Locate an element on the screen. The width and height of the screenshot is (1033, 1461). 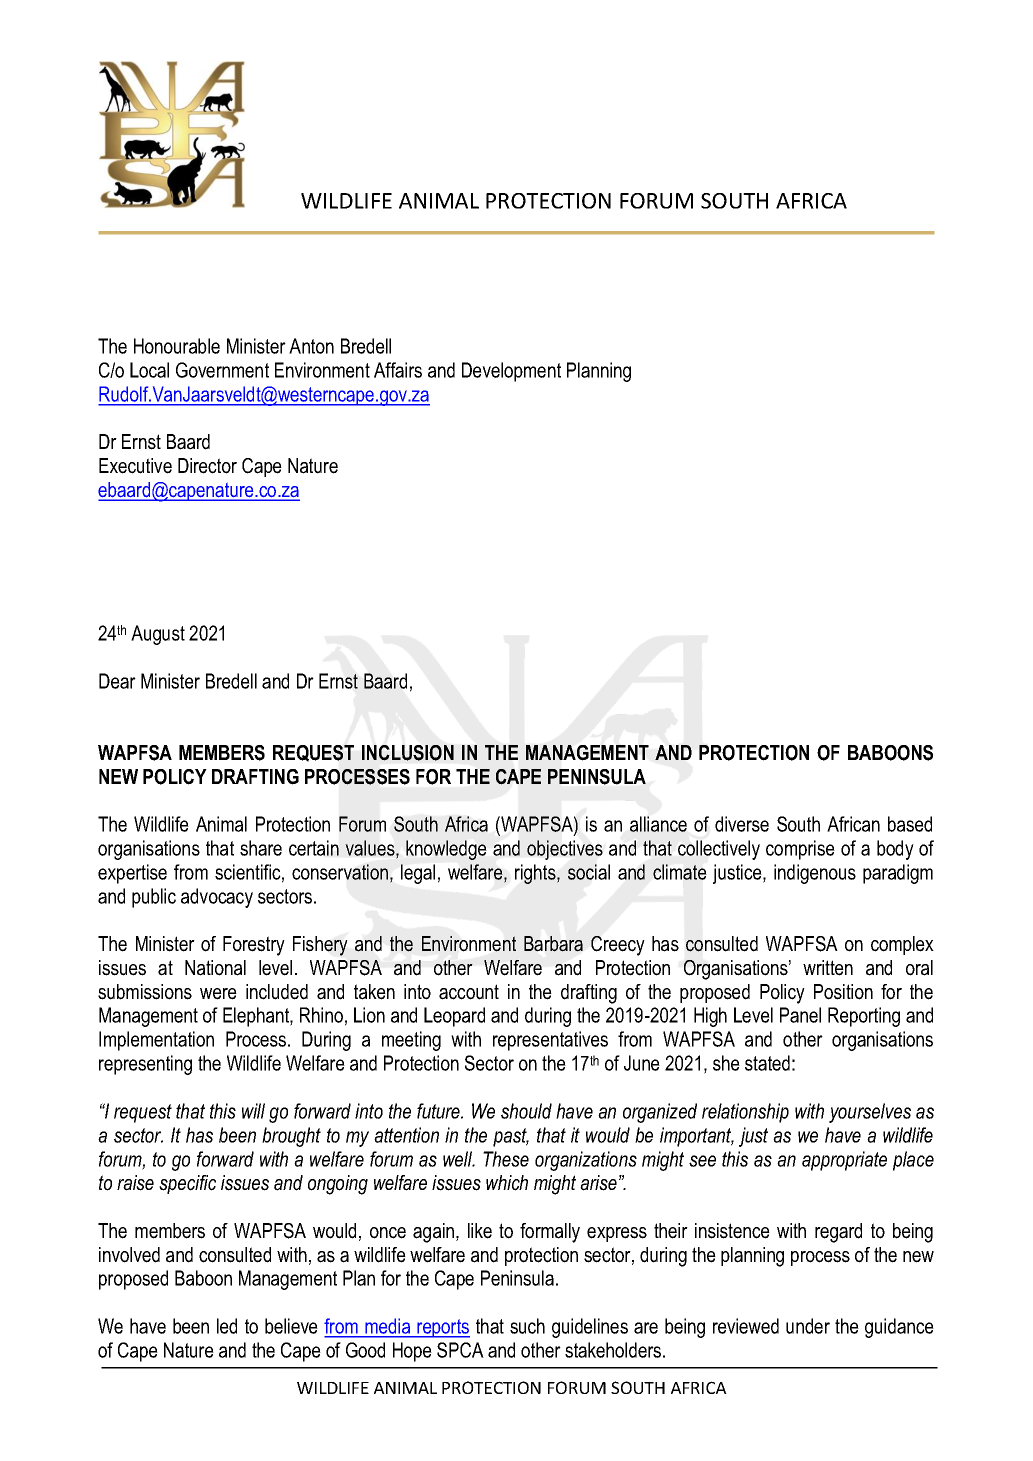
yourselves is located at coordinates (870, 1113).
